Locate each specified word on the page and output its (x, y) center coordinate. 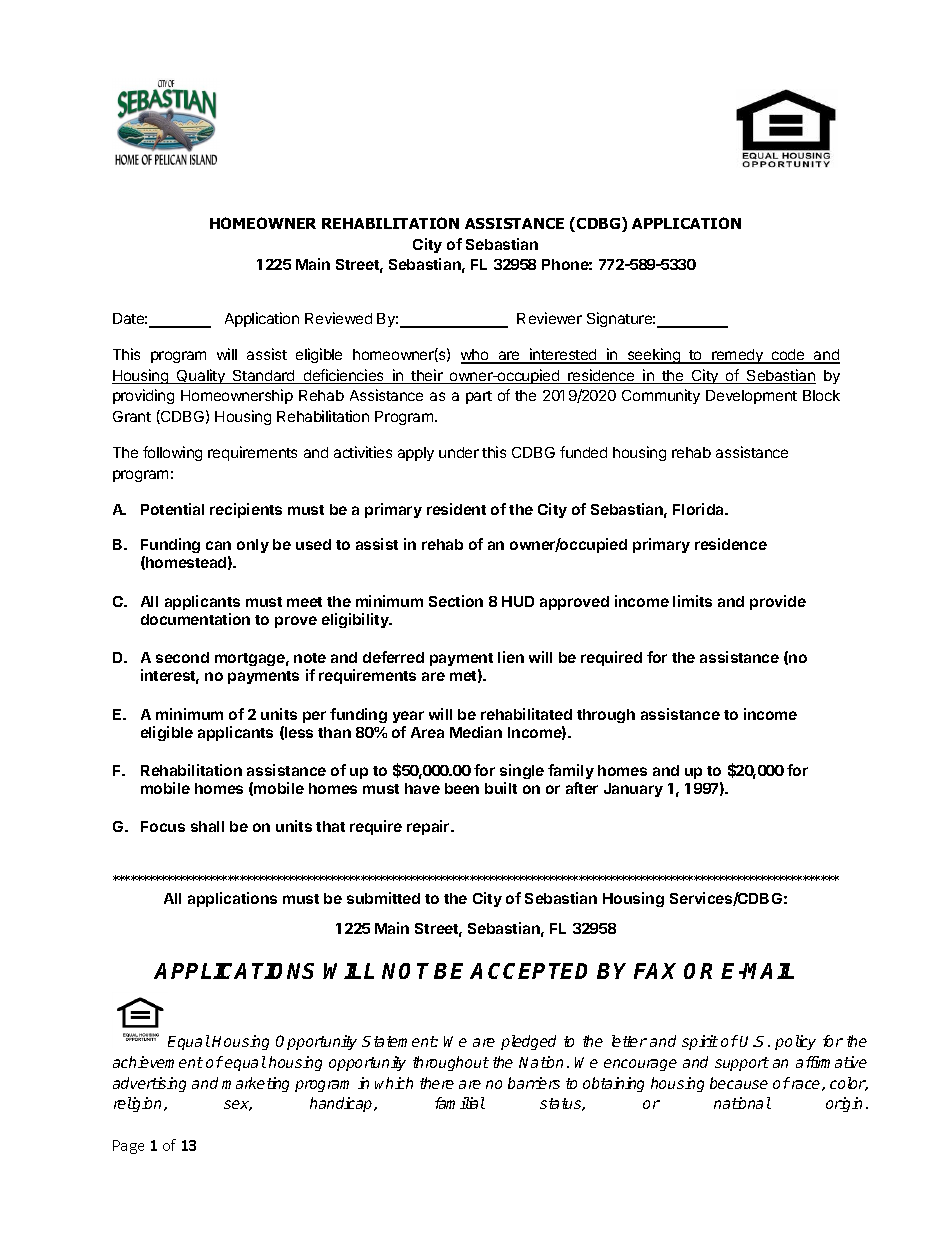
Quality (201, 376)
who (476, 356)
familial (460, 1103)
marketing (255, 1084)
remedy (737, 356)
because (739, 1083)
